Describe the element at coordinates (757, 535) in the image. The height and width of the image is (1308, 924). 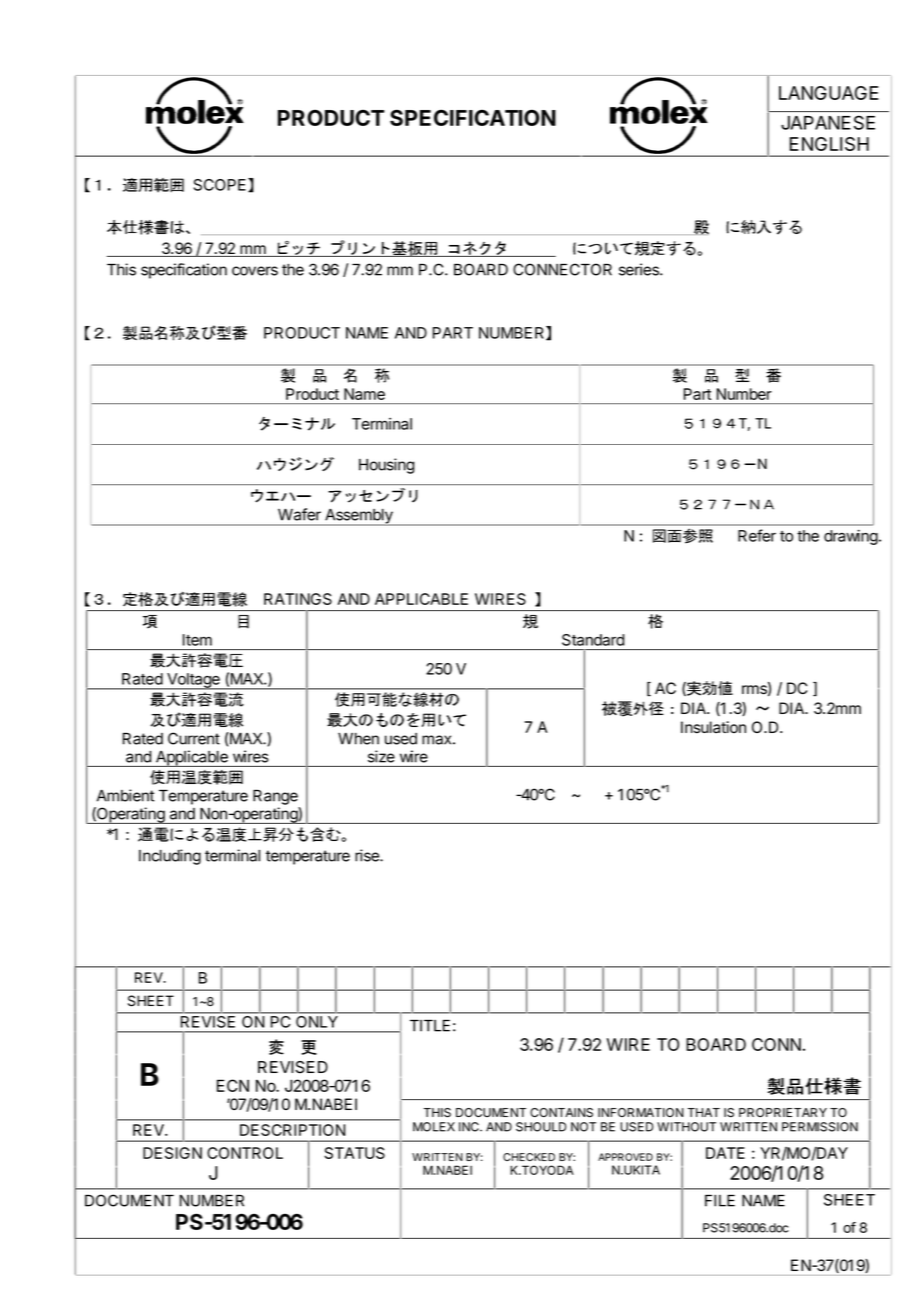
I see `Refer` at that location.
